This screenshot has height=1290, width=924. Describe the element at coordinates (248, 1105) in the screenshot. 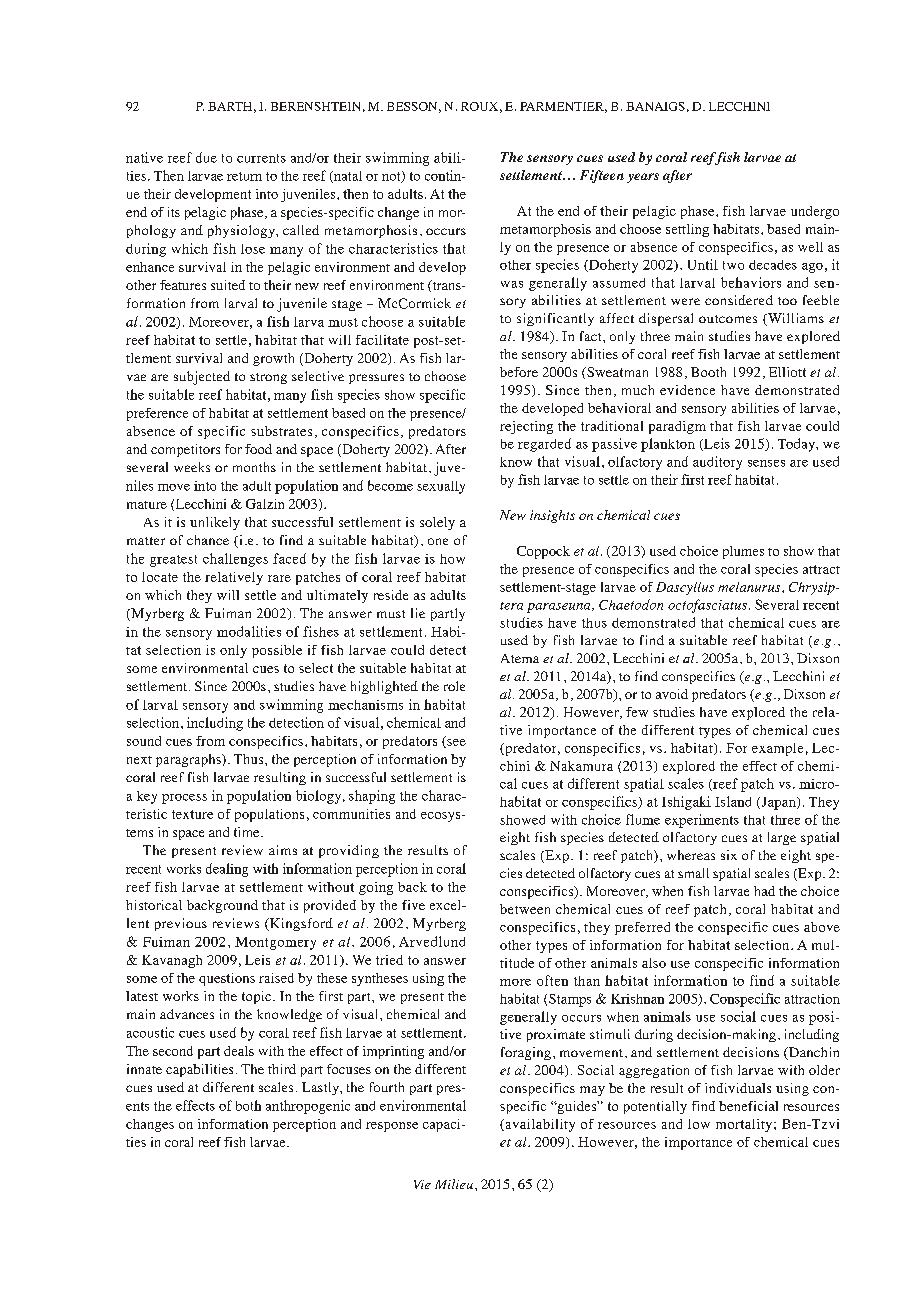

I see `both` at that location.
